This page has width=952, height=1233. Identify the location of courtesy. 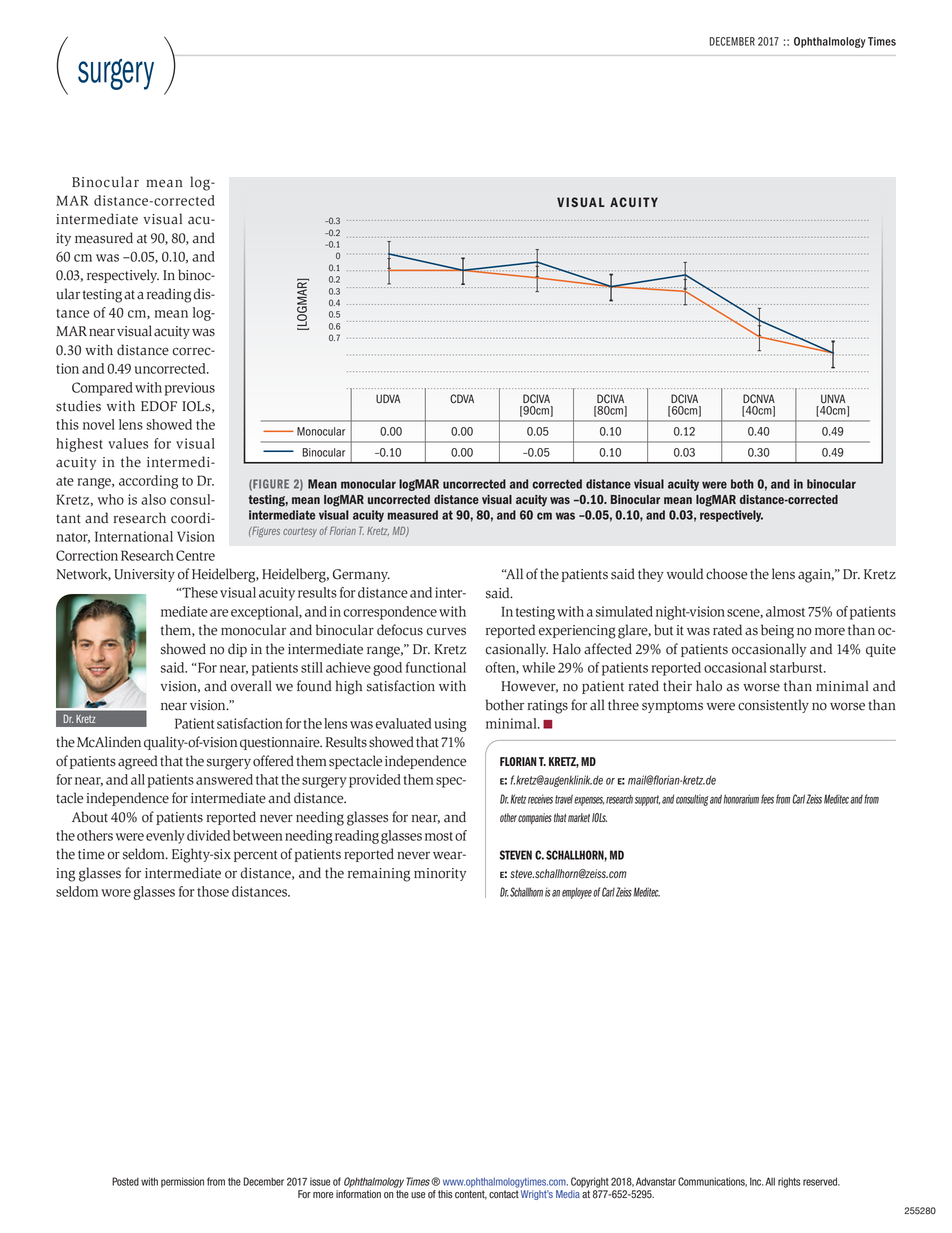
(300, 532).
